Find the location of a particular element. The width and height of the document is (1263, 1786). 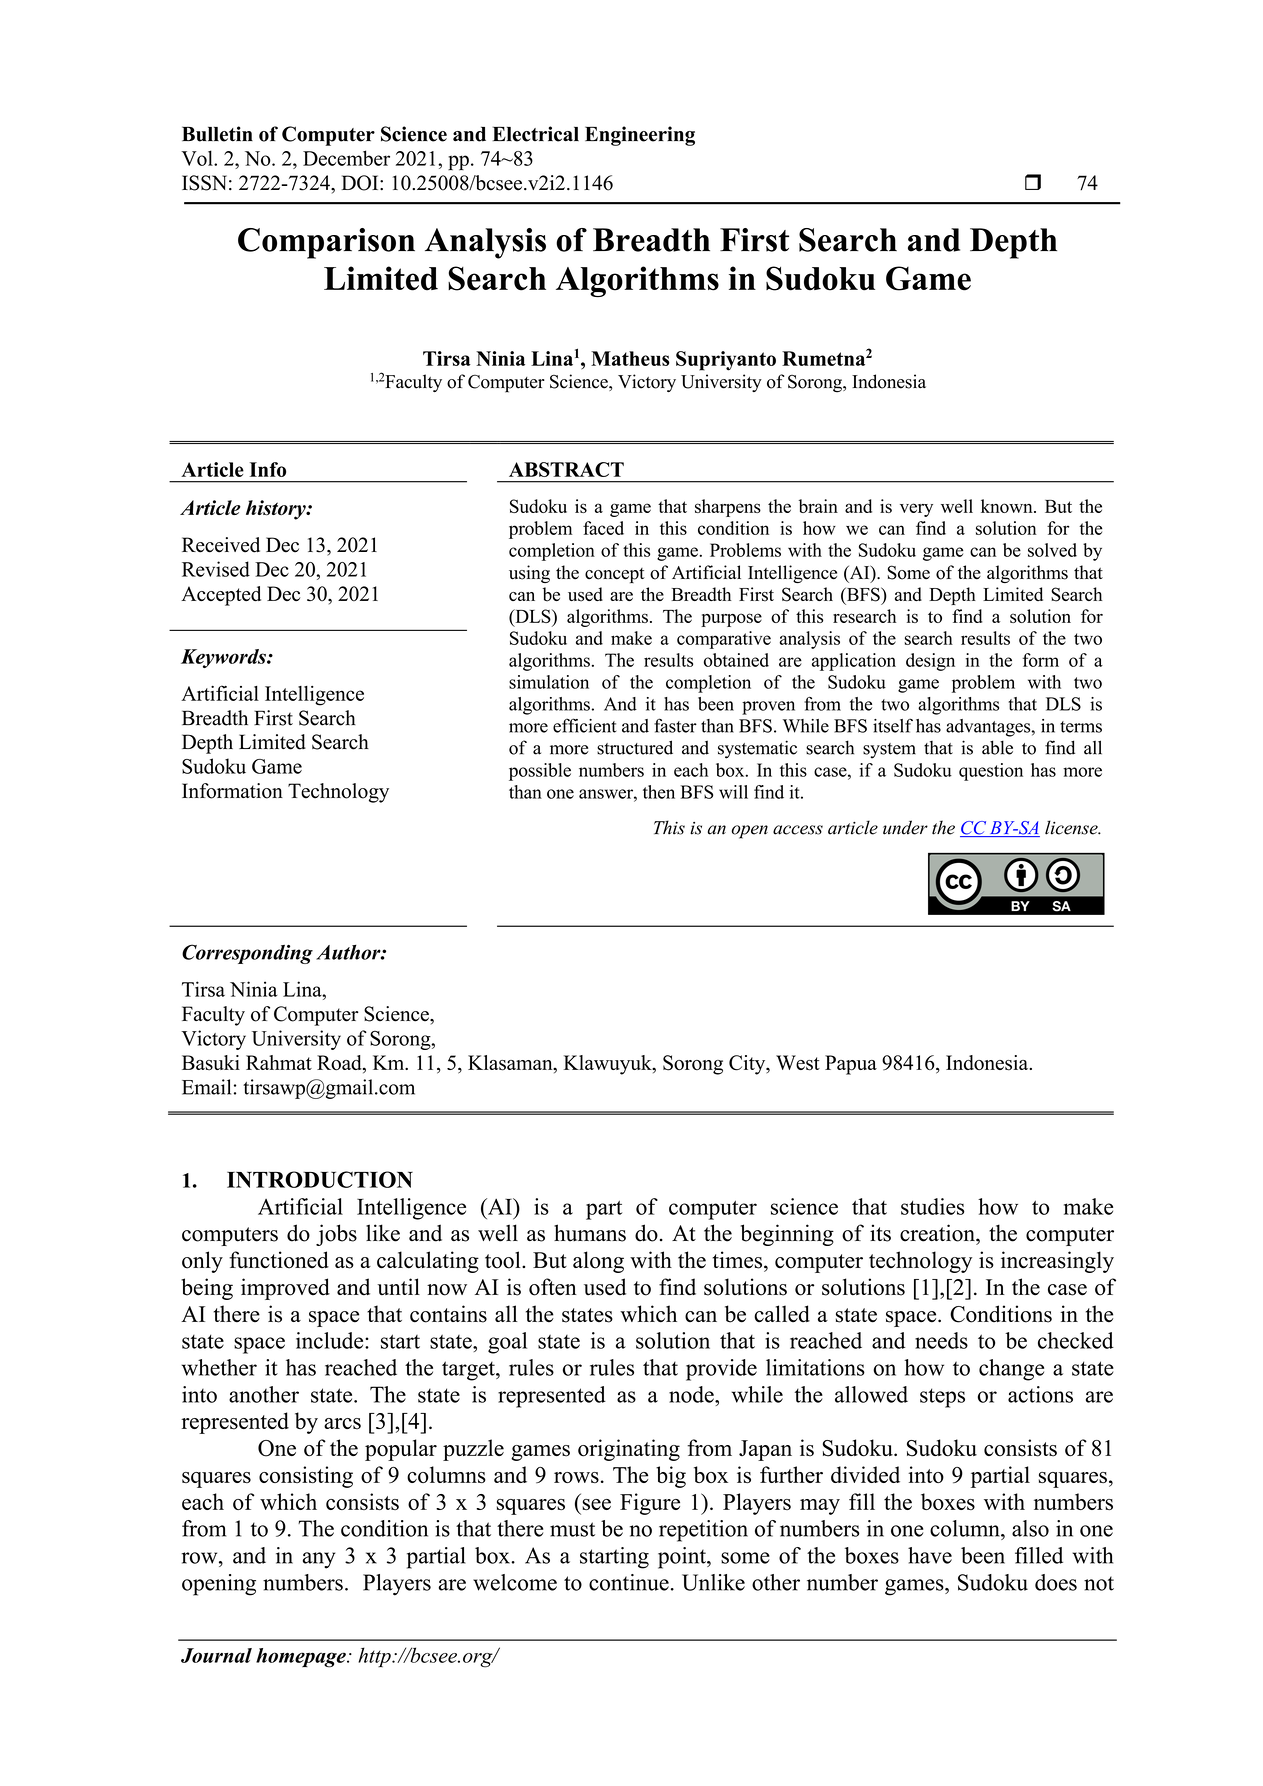

homepage is located at coordinates (302, 1658).
